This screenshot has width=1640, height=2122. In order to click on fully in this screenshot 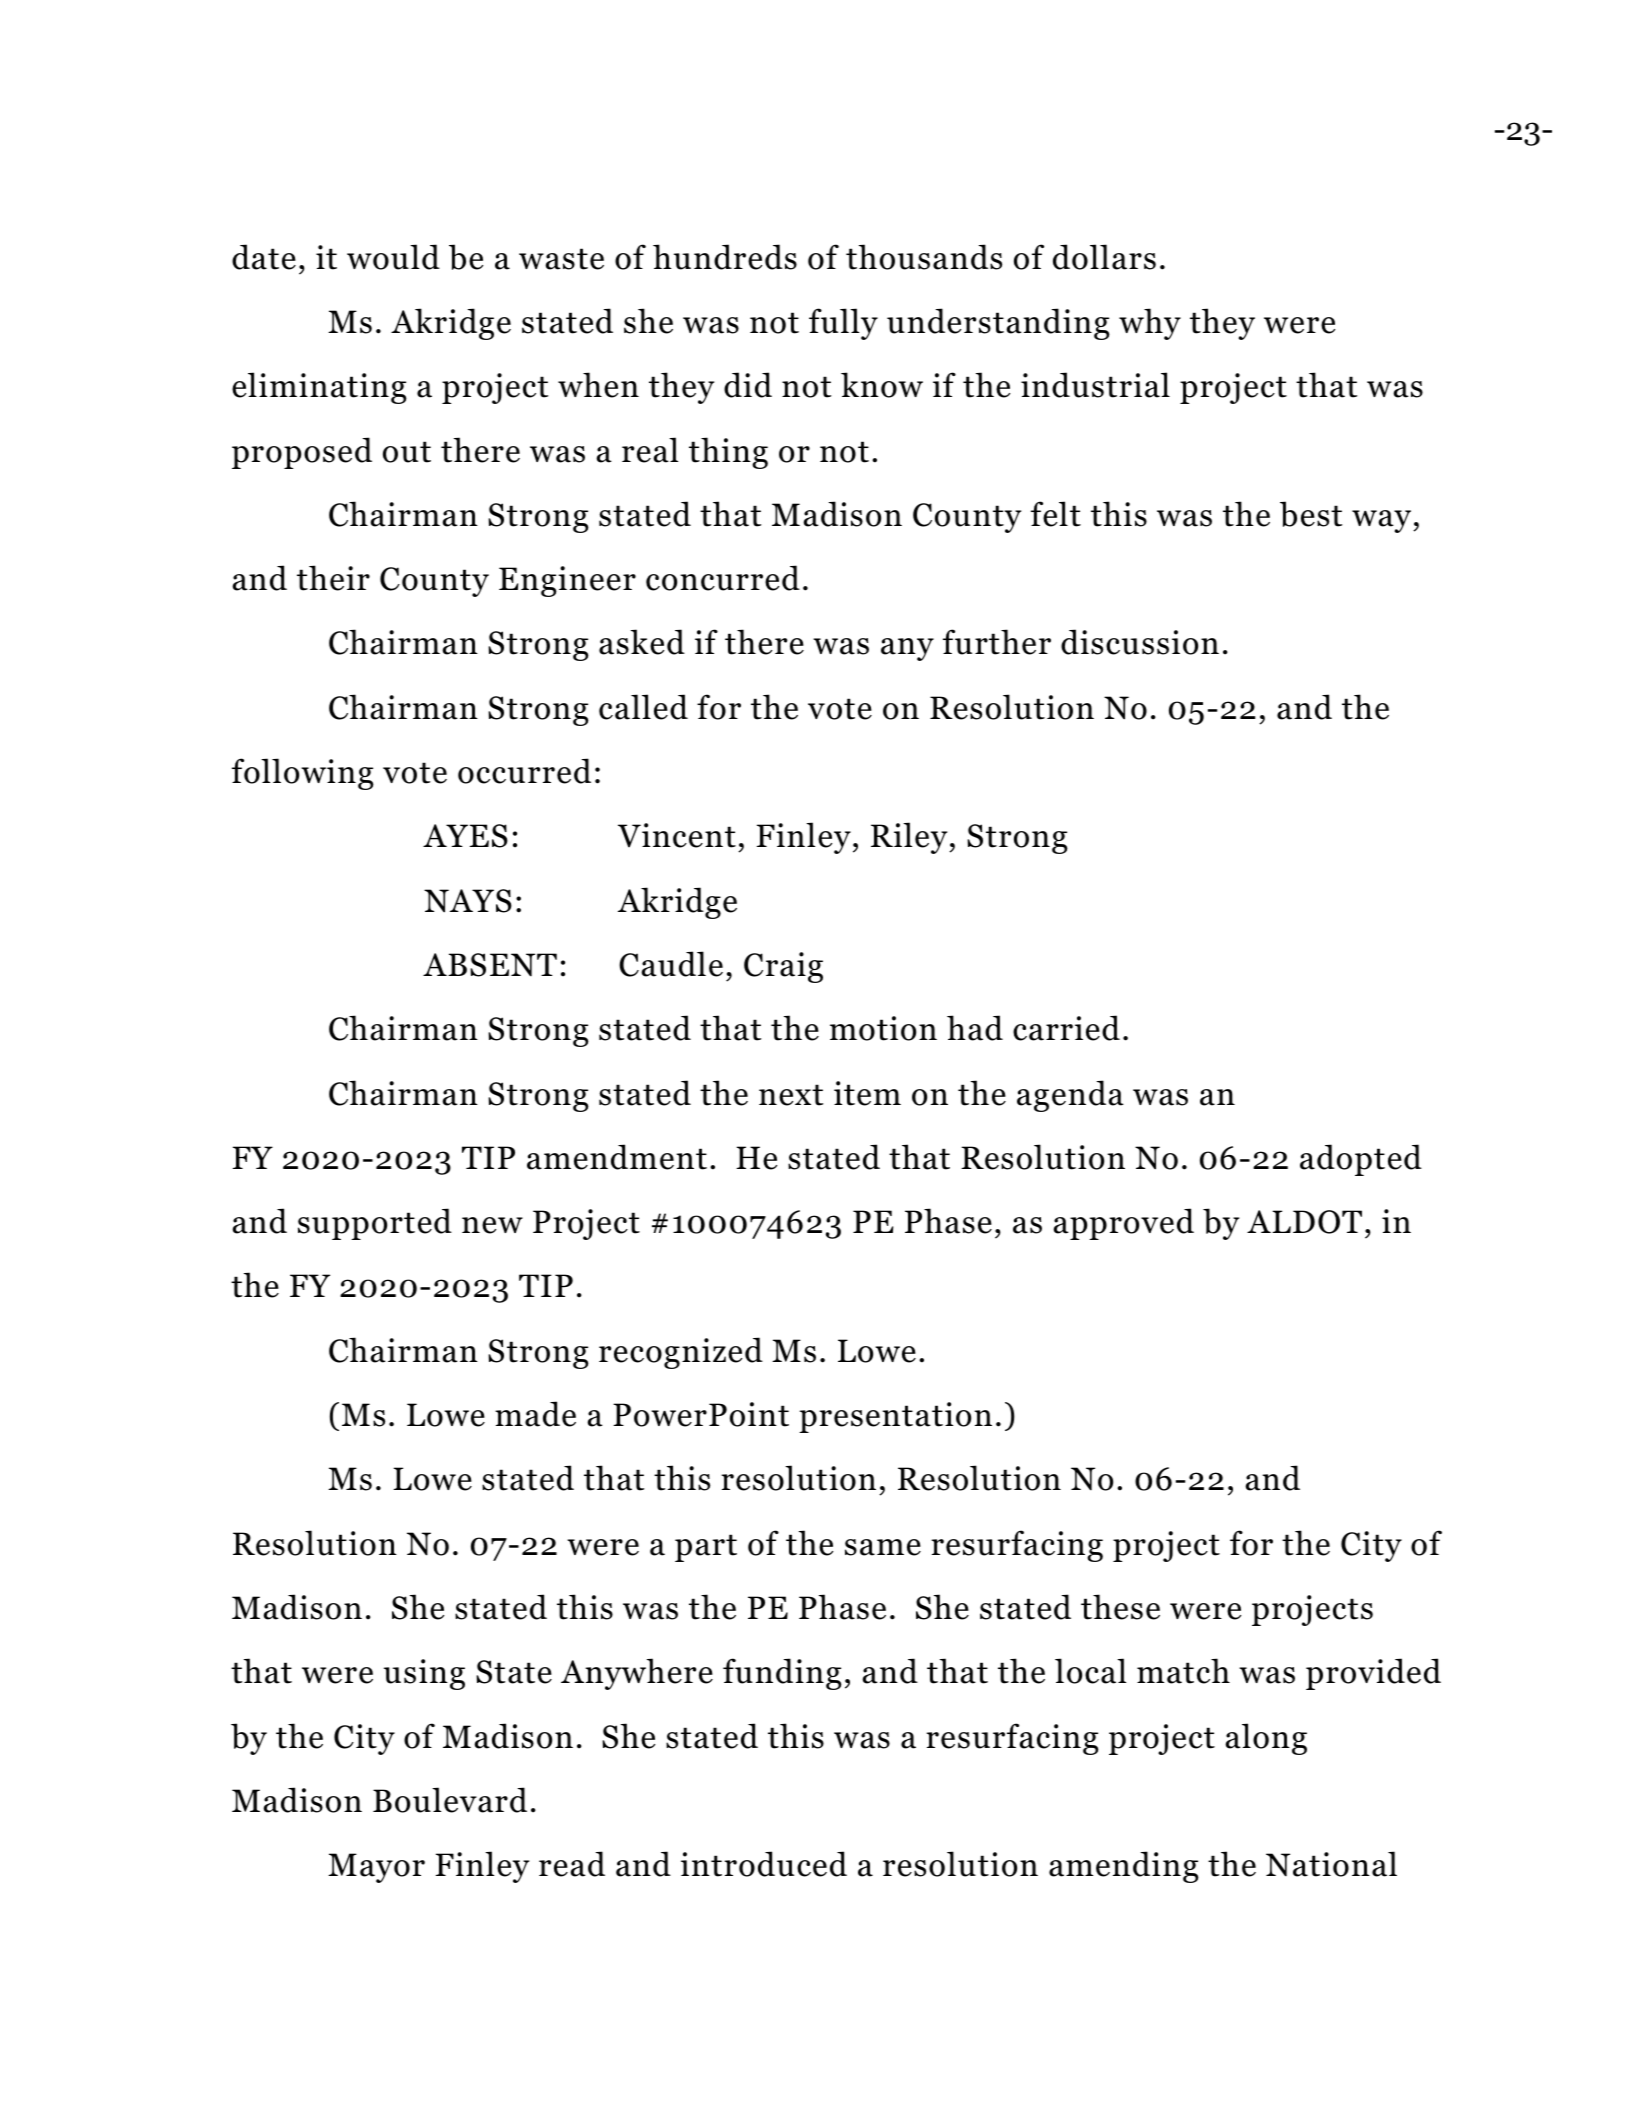, I will do `click(843, 324)`.
